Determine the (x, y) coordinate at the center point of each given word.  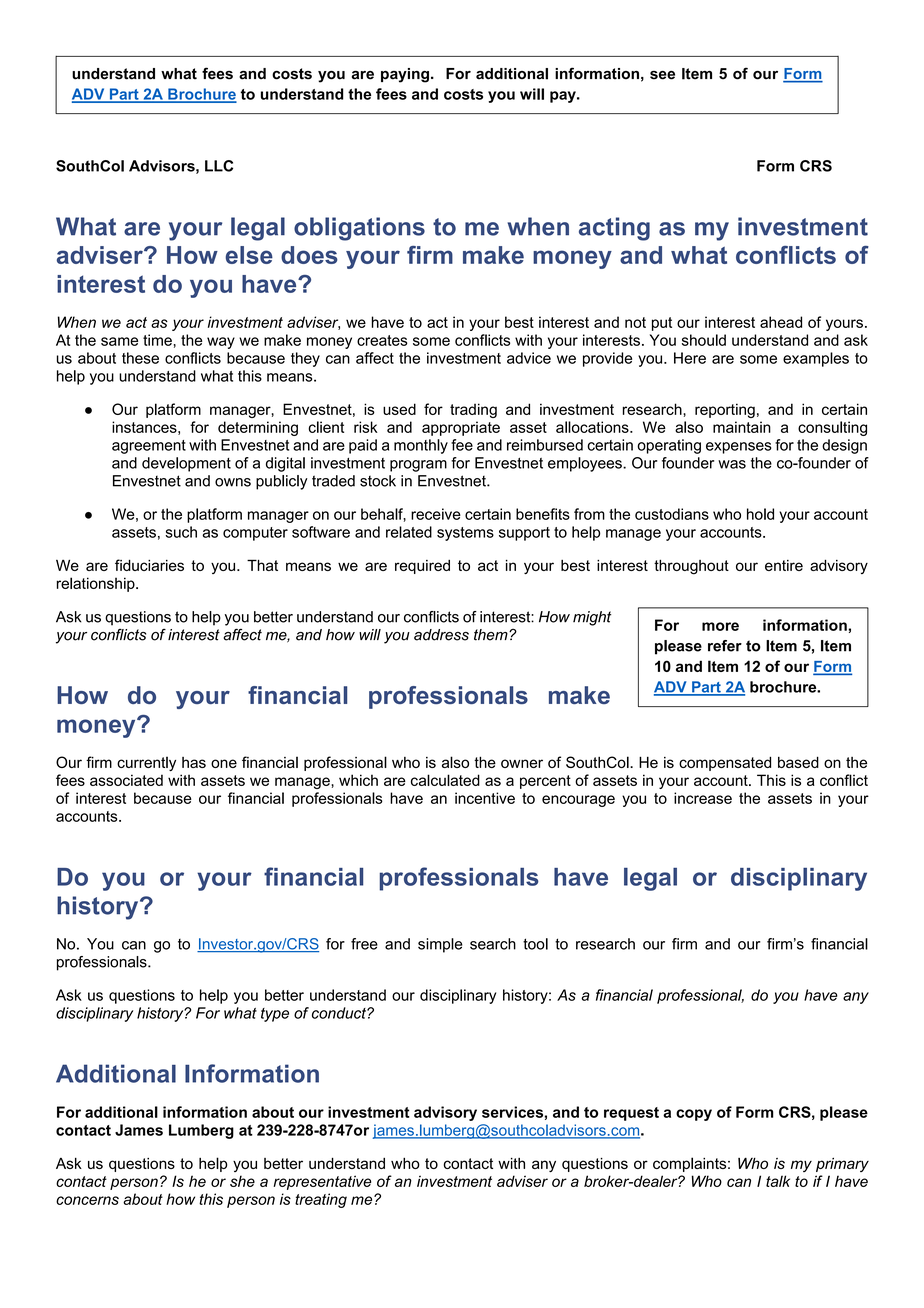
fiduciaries (149, 565)
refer (725, 646)
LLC (219, 166)
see (662, 75)
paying (405, 75)
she (242, 1181)
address (441, 635)
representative (322, 1182)
